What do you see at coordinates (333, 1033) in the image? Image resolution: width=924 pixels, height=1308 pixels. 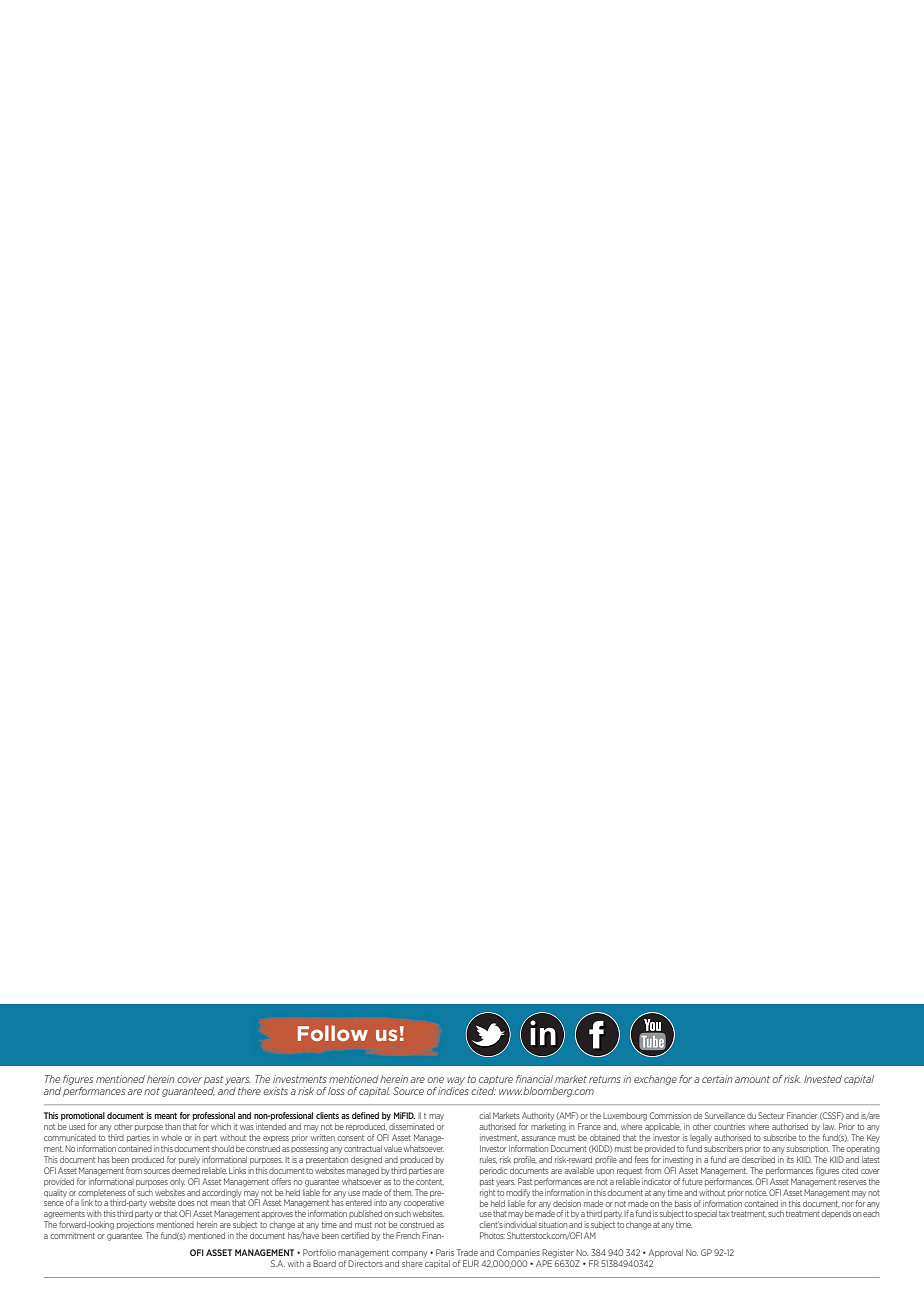 I see `Follow` at bounding box center [333, 1033].
